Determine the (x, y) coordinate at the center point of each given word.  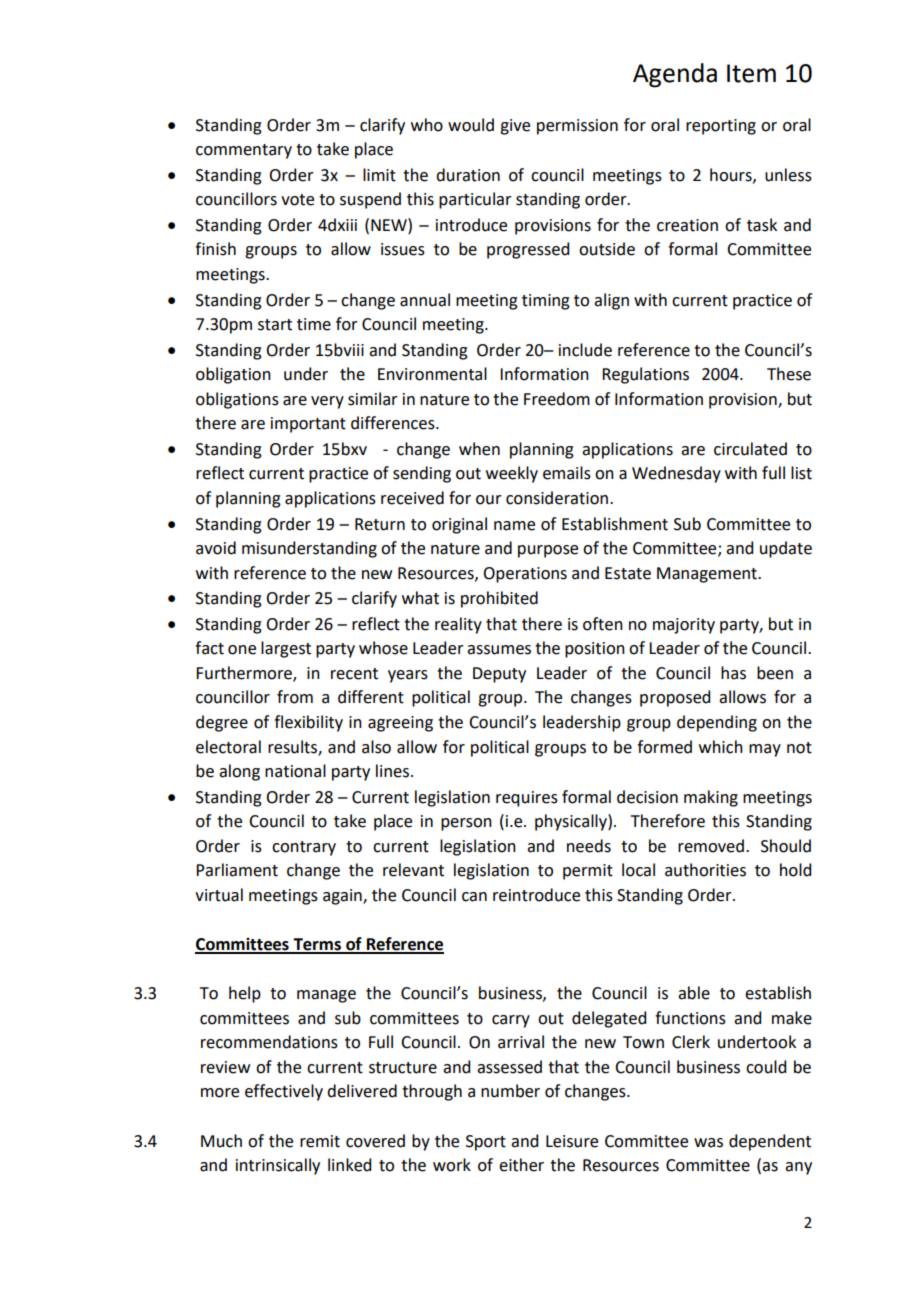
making (711, 798)
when (479, 449)
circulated (750, 449)
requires (527, 799)
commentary (244, 151)
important (308, 425)
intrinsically (278, 1166)
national (295, 771)
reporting (721, 127)
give (515, 127)
